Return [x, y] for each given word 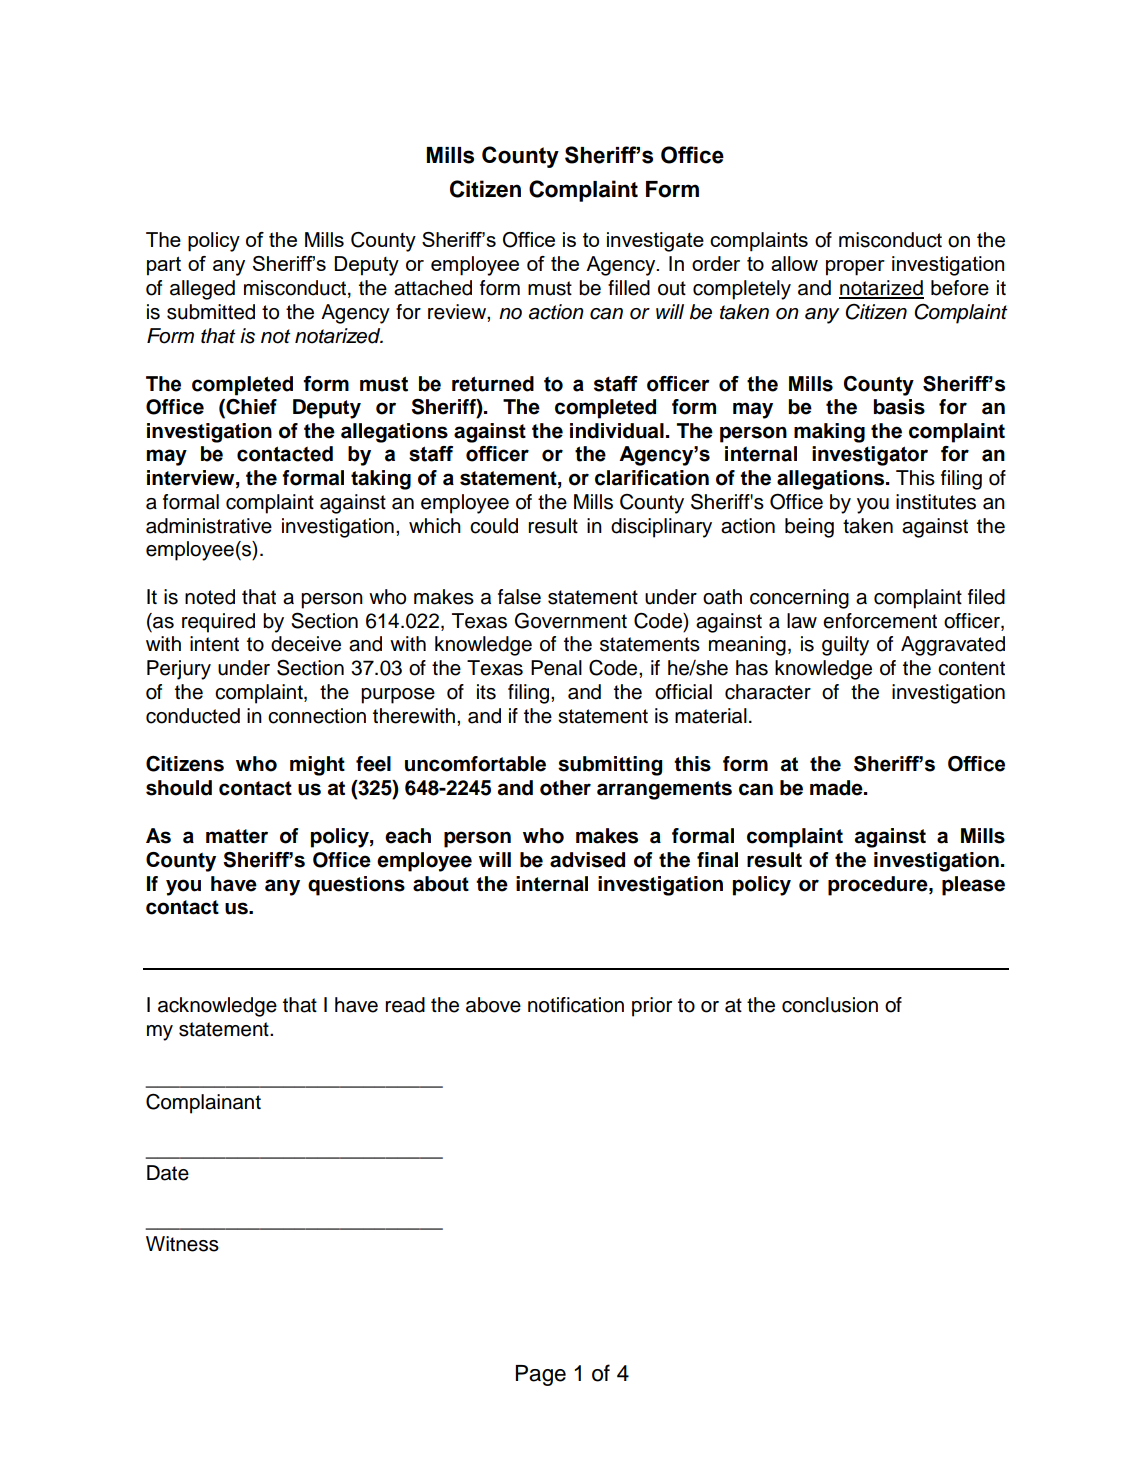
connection [317, 716]
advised [587, 860]
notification [576, 1005]
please [973, 886]
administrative [209, 526]
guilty [845, 646]
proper [855, 268]
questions [356, 886]
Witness [182, 1244]
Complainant [203, 1104]
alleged [202, 290]
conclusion [830, 1005]
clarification [652, 478]
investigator [870, 456]
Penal [556, 668]
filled [629, 288]
